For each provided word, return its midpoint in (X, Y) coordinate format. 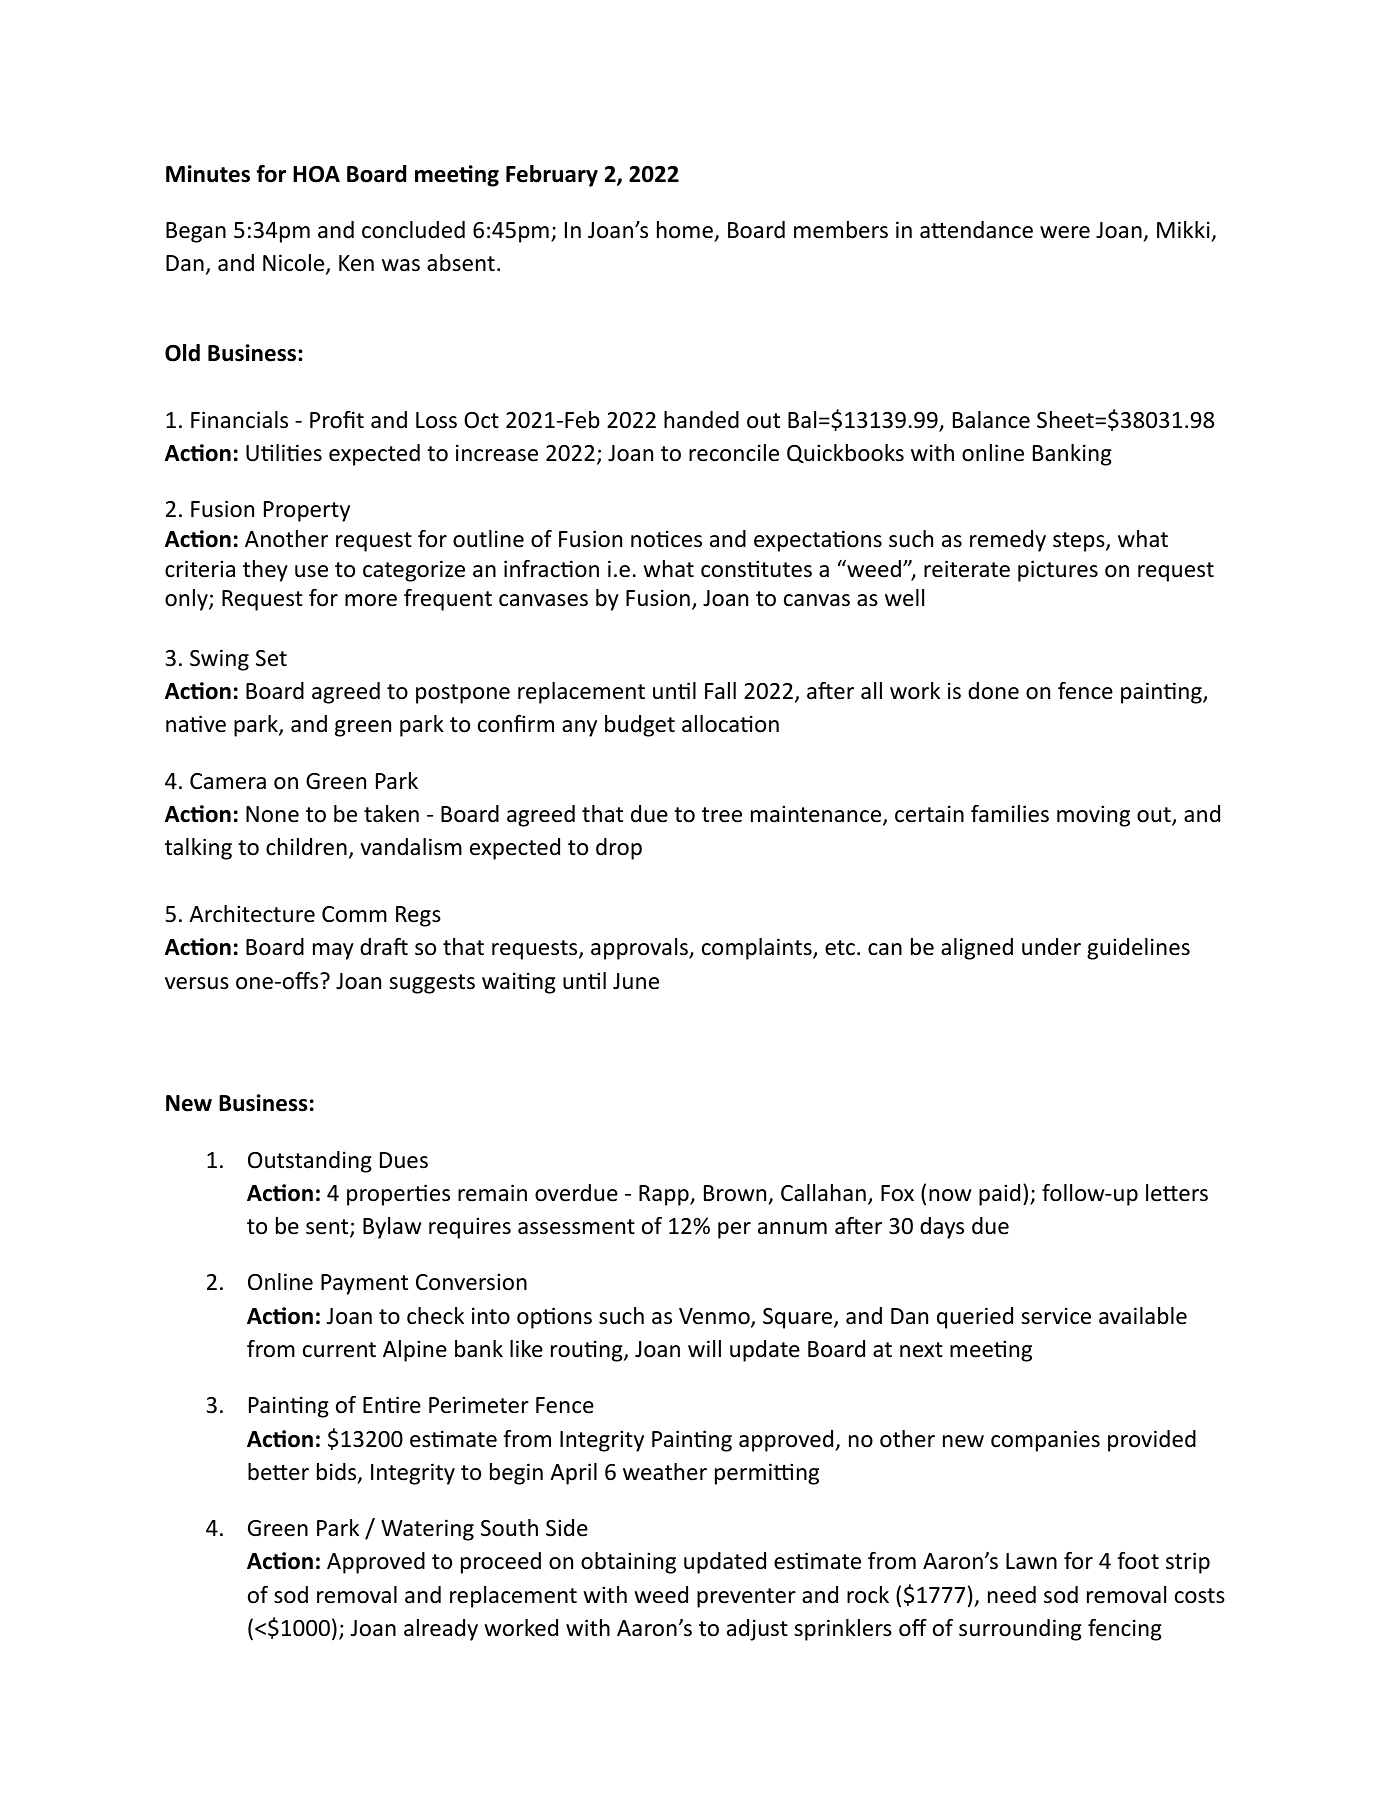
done (993, 691)
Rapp (665, 1195)
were (1065, 232)
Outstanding (310, 1162)
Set (271, 658)
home (685, 230)
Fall (720, 690)
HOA (316, 174)
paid (999, 1195)
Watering (427, 1530)
